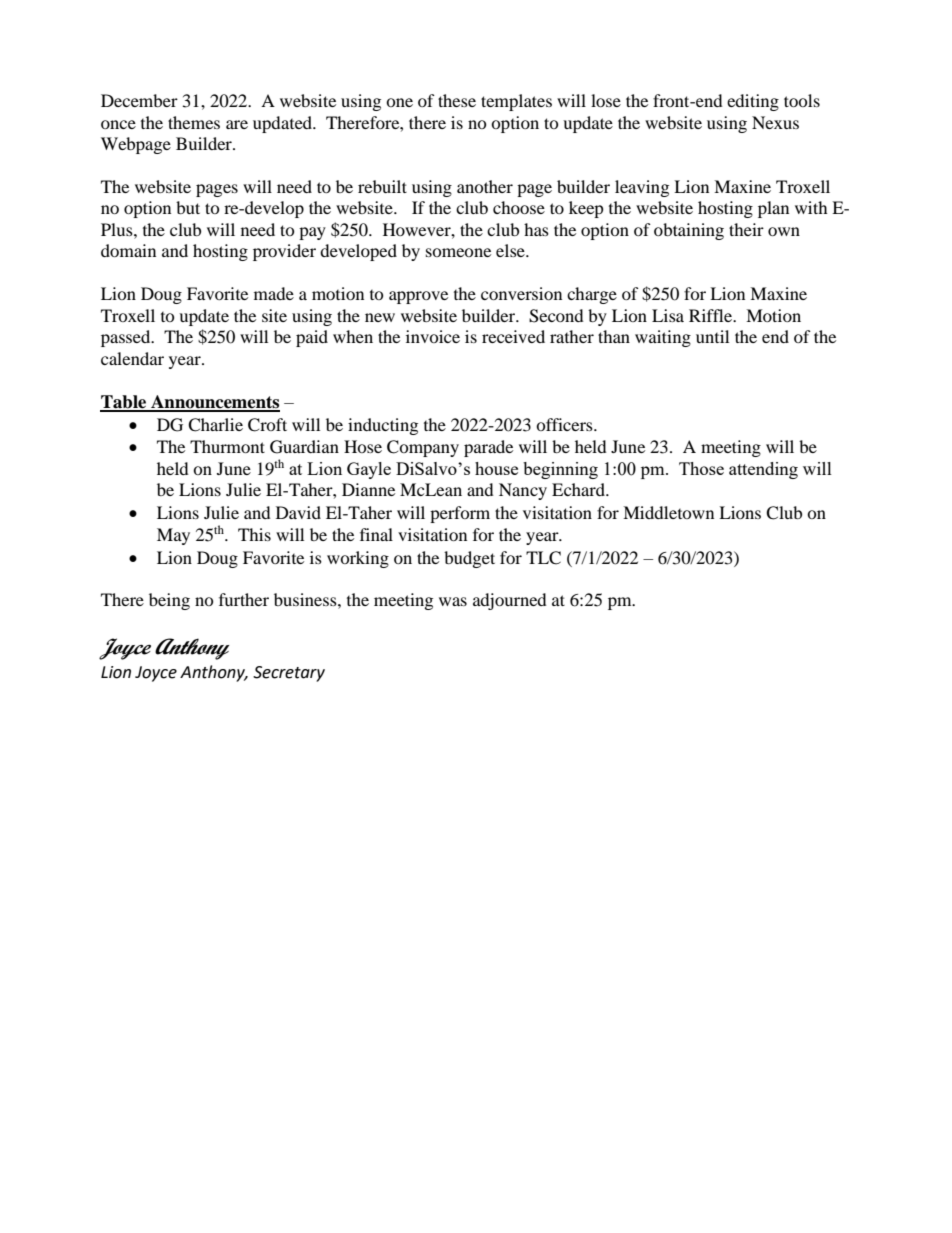  What do you see at coordinates (289, 674) in the screenshot?
I see `Secretary` at bounding box center [289, 674].
